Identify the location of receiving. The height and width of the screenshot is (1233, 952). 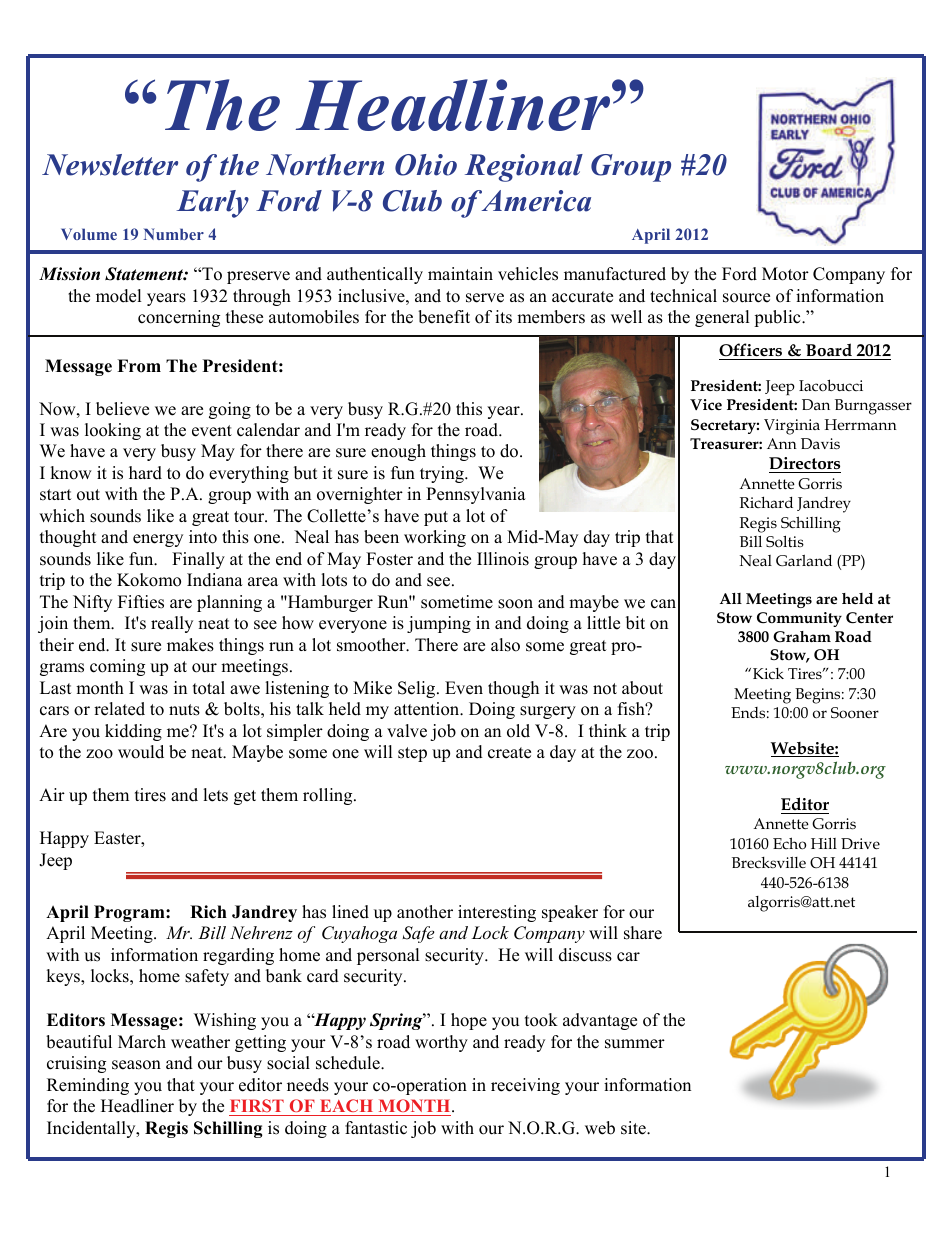
(525, 1086).
